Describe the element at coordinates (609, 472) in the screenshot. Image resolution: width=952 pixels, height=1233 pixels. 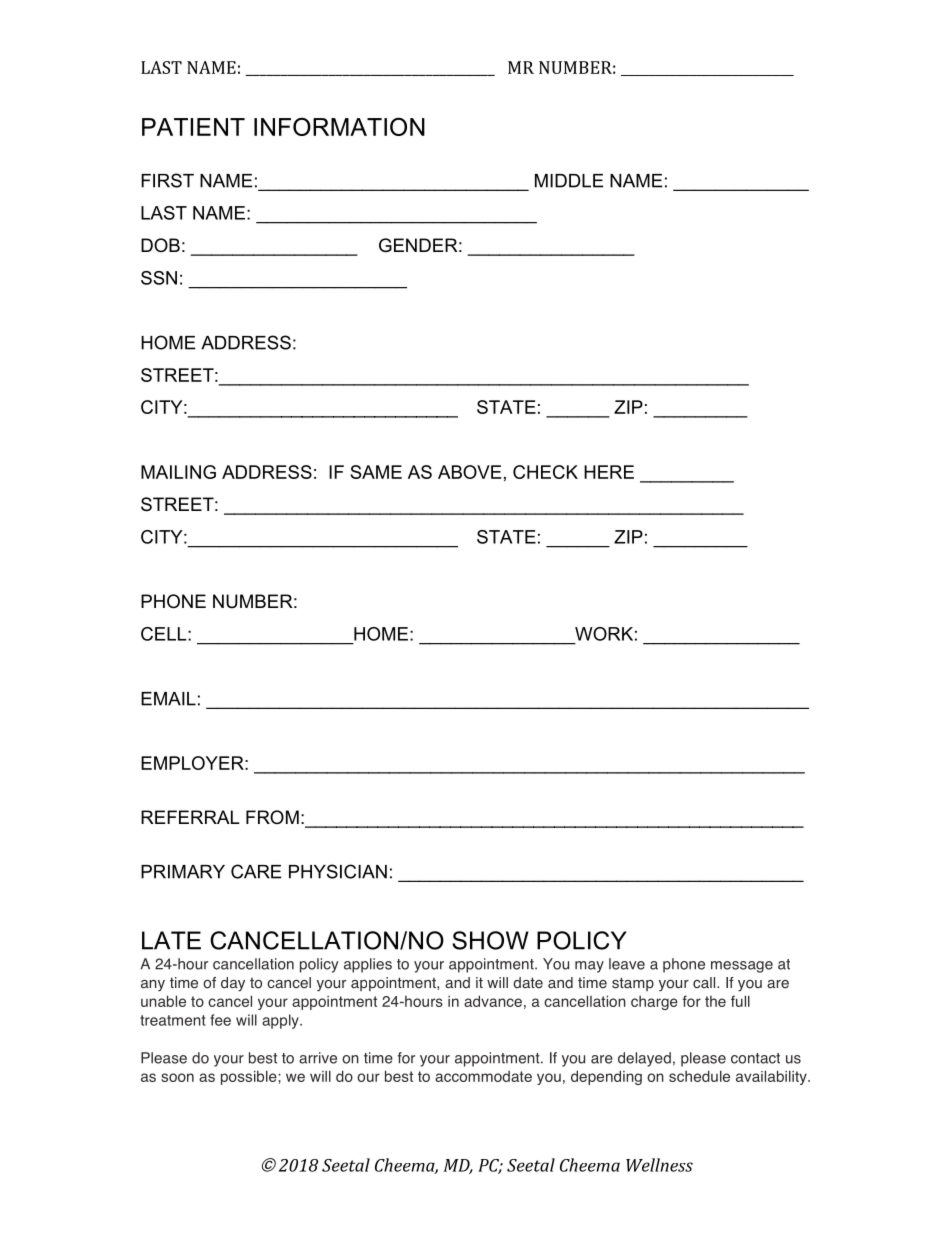
I see `HERE` at that location.
